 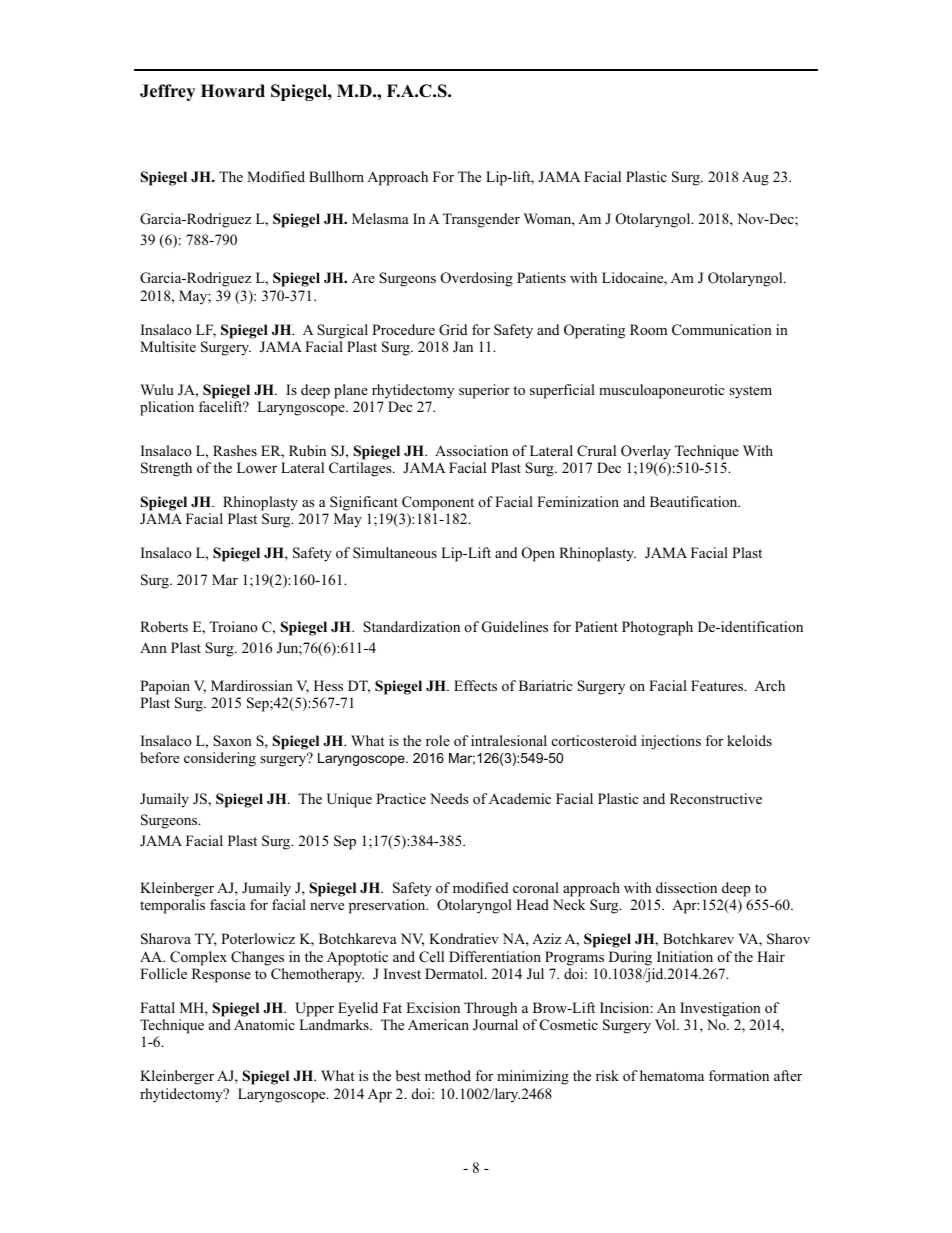 I want to click on Guidelines, so click(x=515, y=627).
